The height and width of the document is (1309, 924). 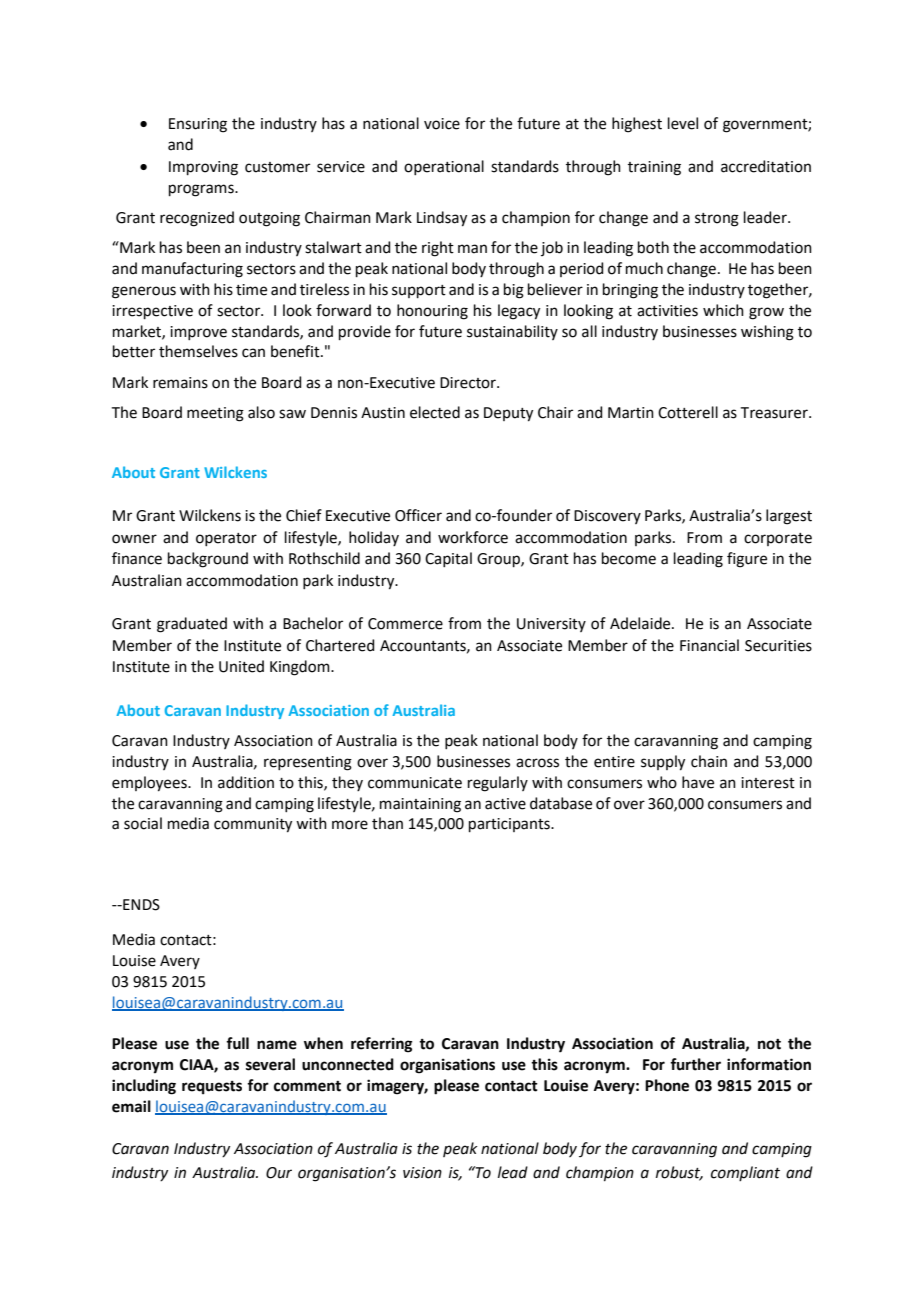 What do you see at coordinates (444, 167) in the document?
I see `operational` at bounding box center [444, 167].
